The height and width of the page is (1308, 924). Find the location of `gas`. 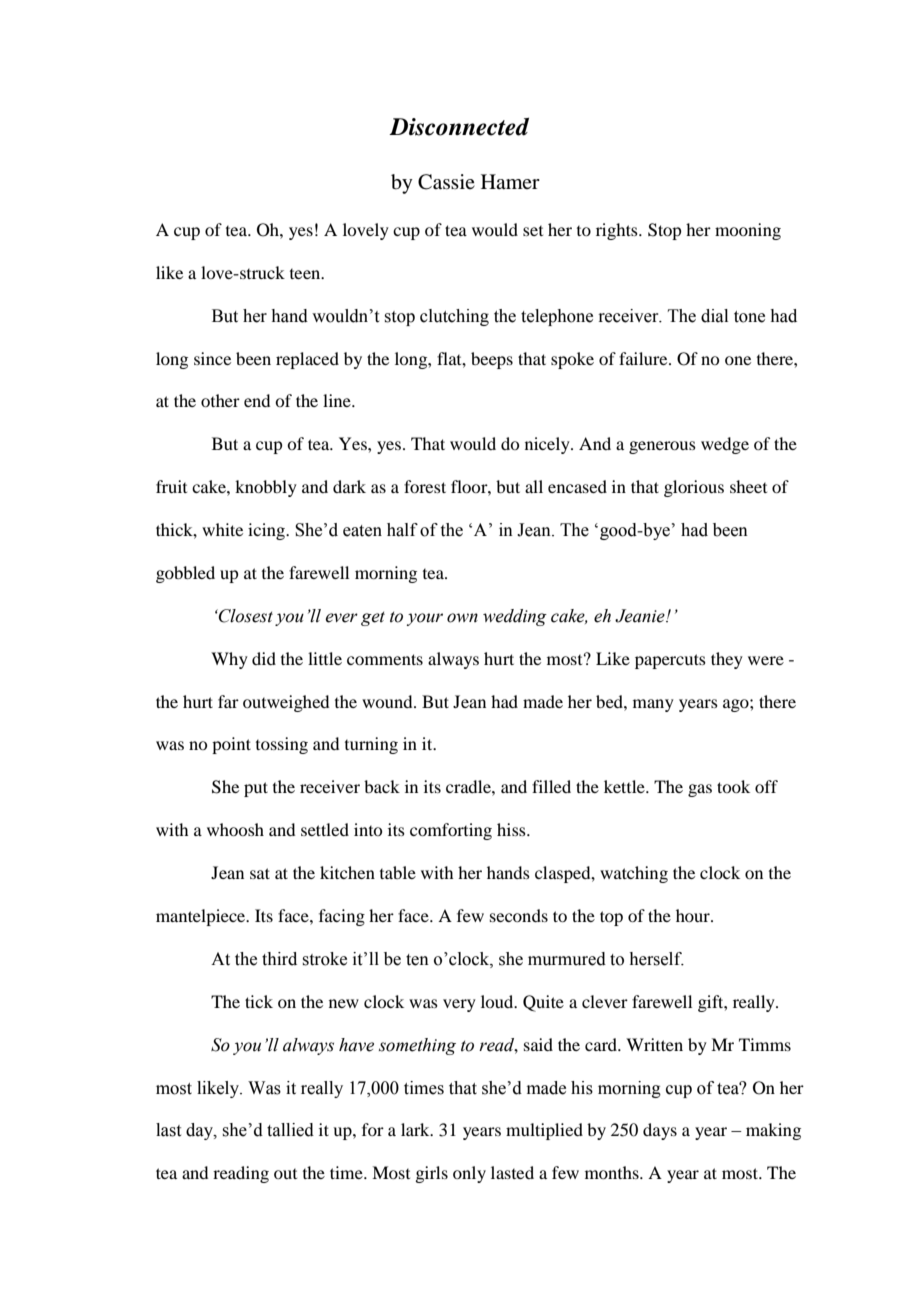

gas is located at coordinates (700, 790).
